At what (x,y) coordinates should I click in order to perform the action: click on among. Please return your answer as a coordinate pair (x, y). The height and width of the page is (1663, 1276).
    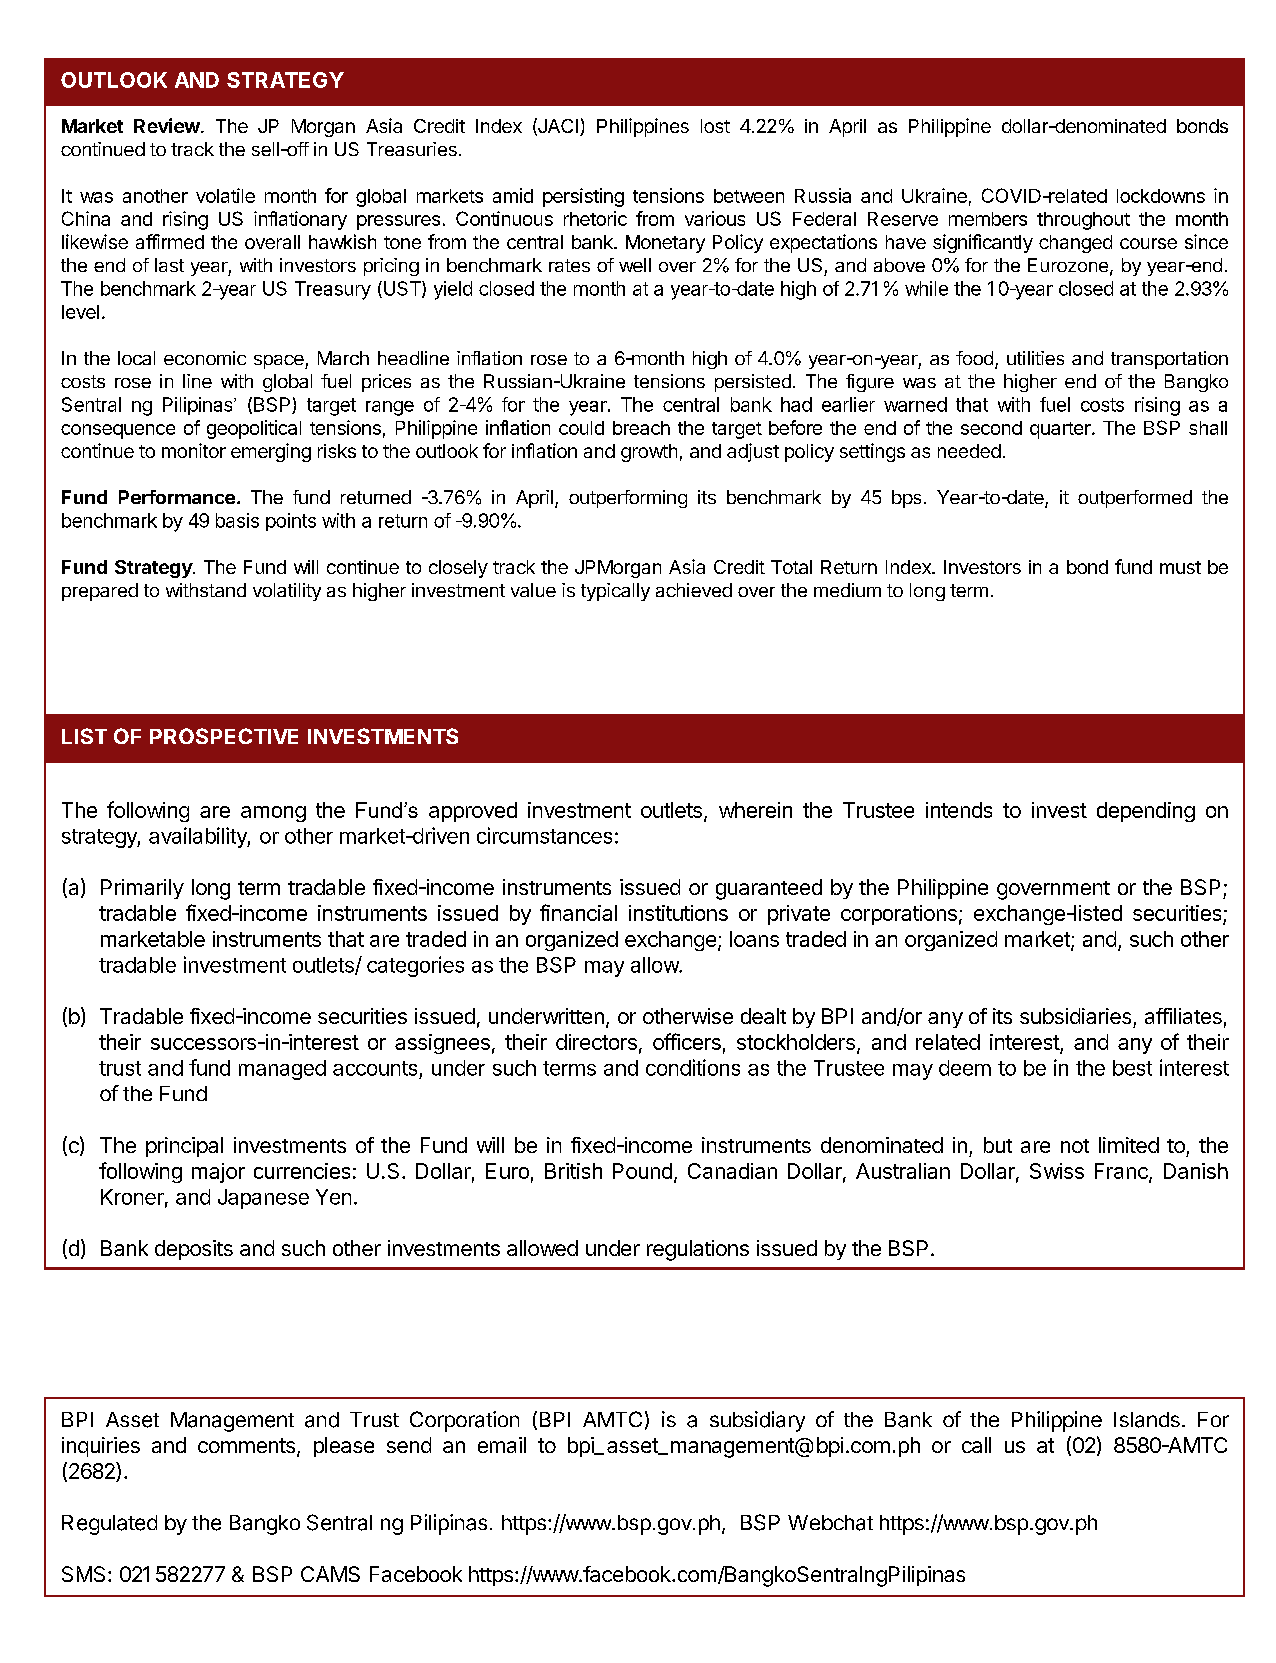
    Looking at the image, I should click on (273, 814).
